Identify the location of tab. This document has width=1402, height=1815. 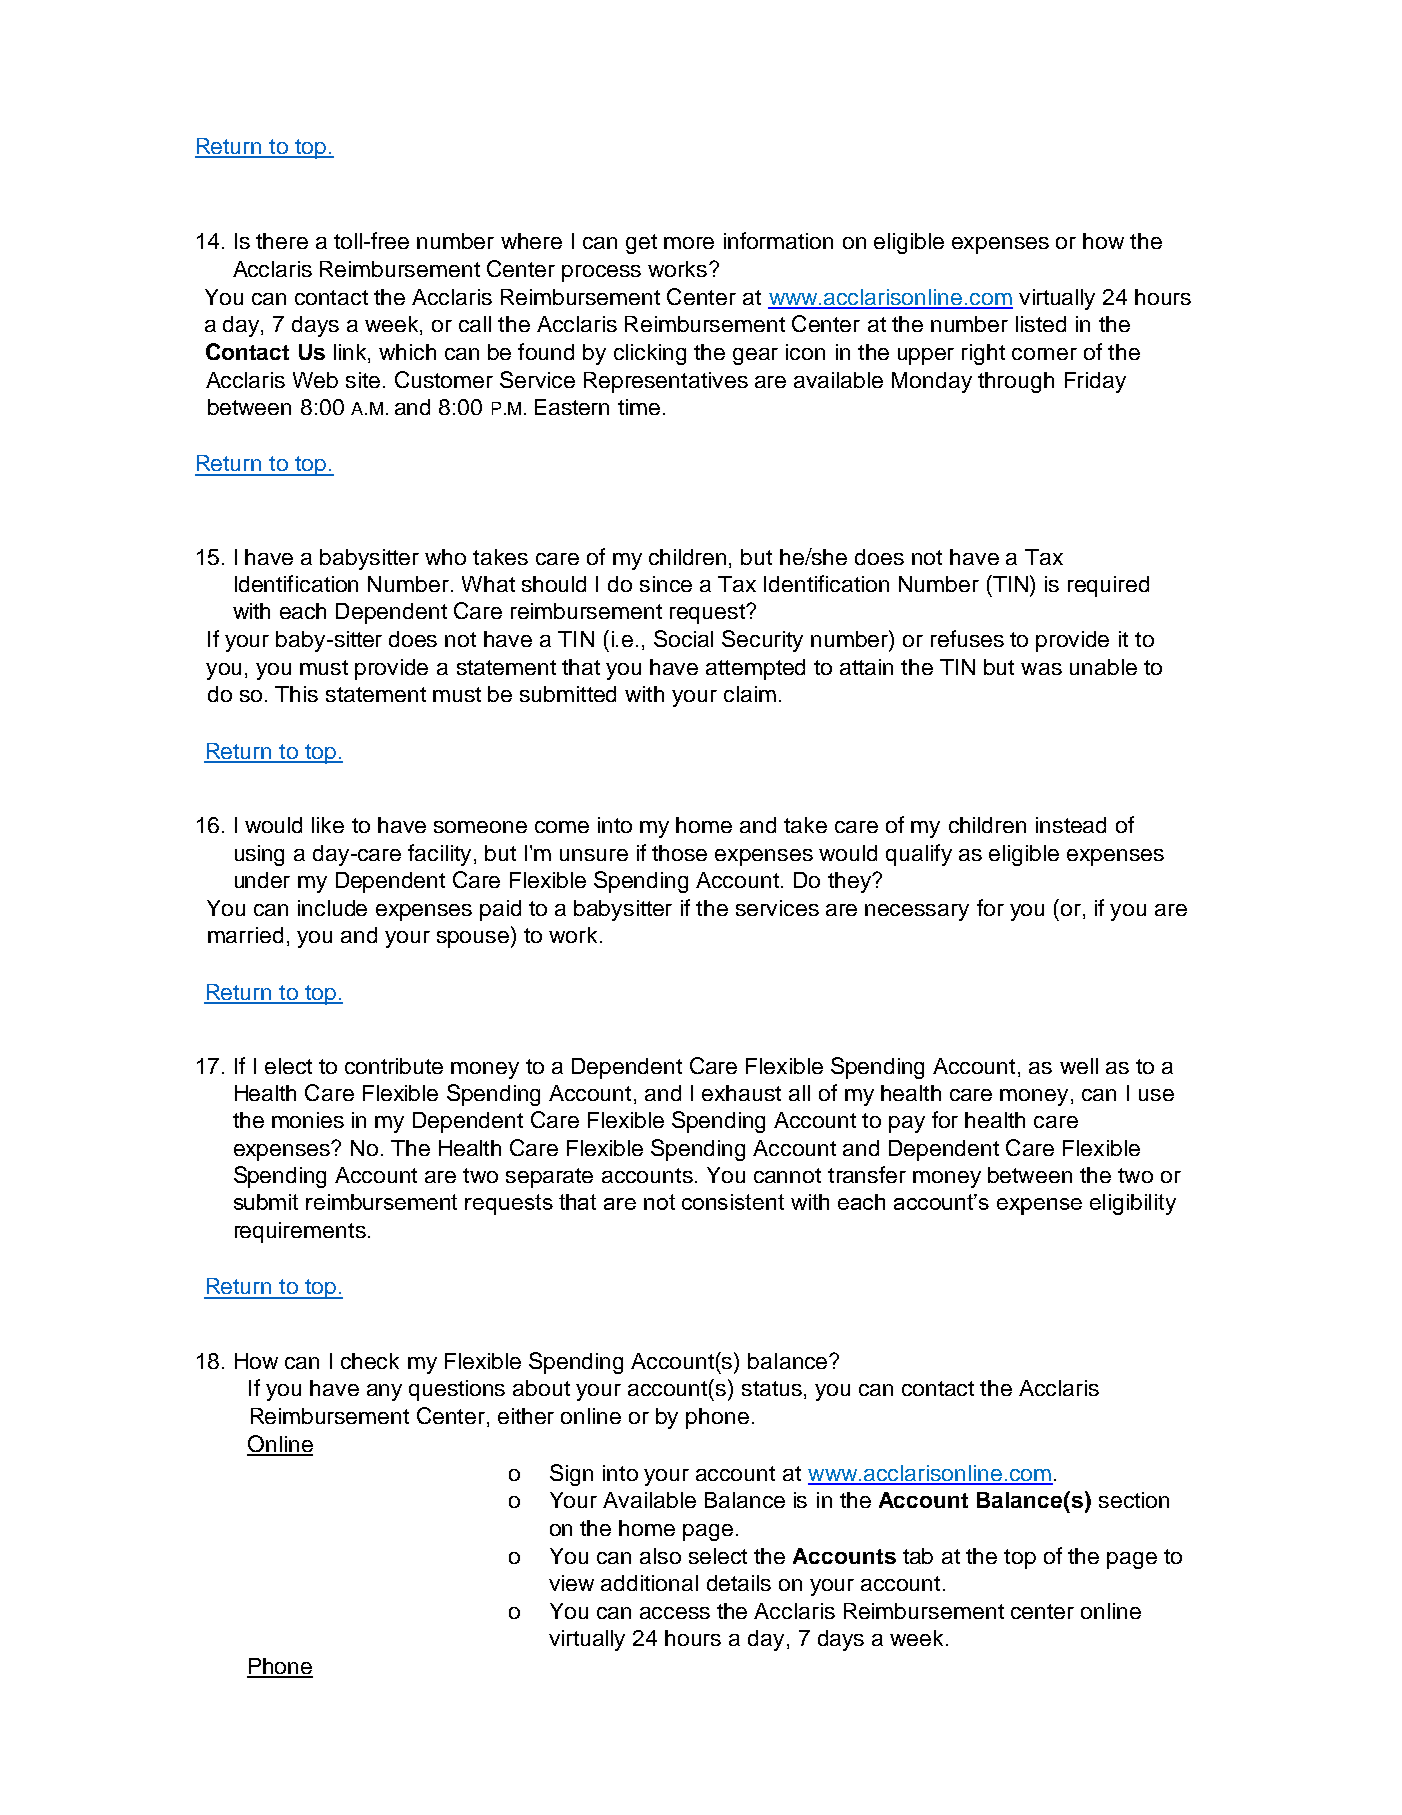
(918, 1556).
